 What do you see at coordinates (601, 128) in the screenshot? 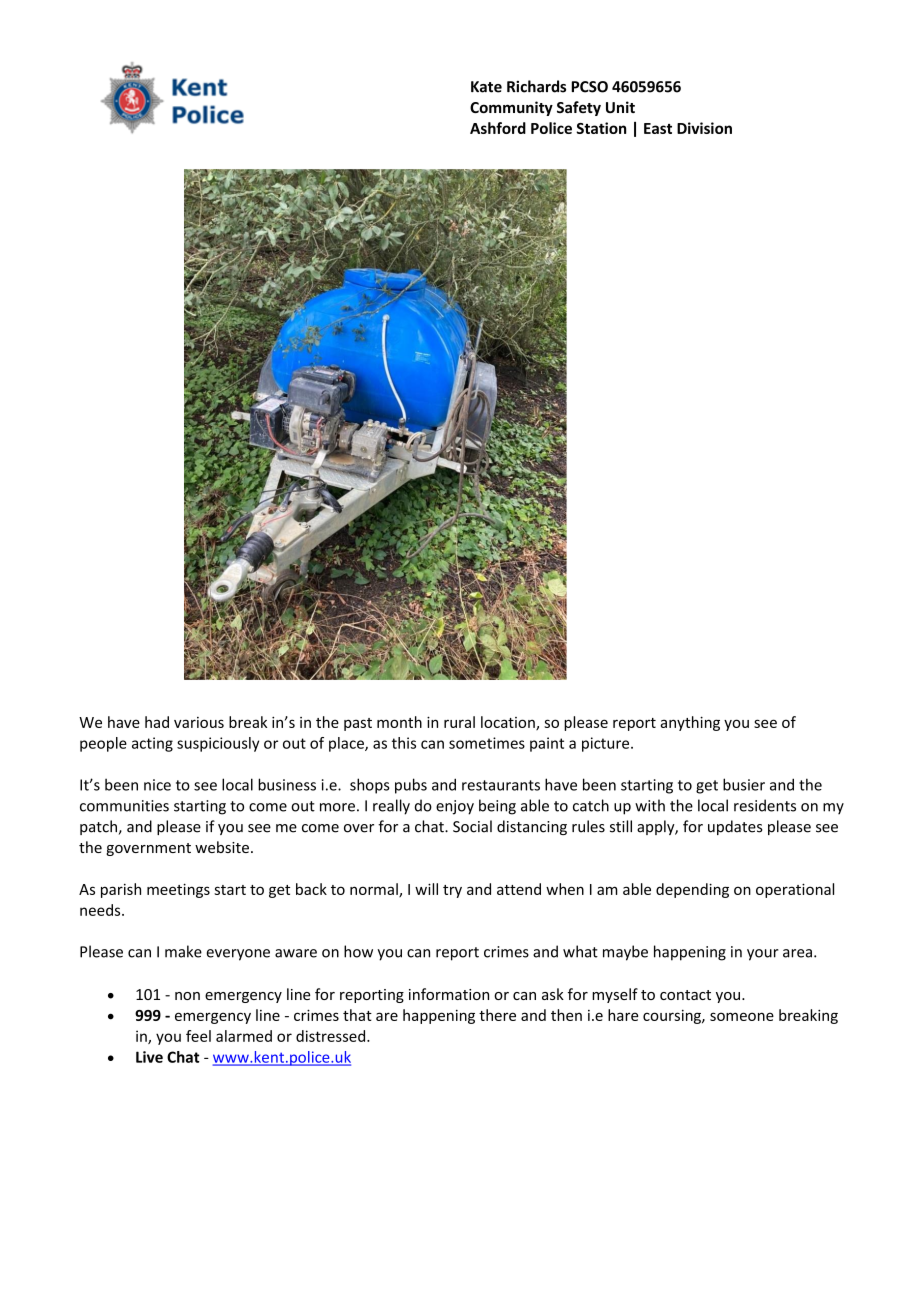
I see `Station` at bounding box center [601, 128].
